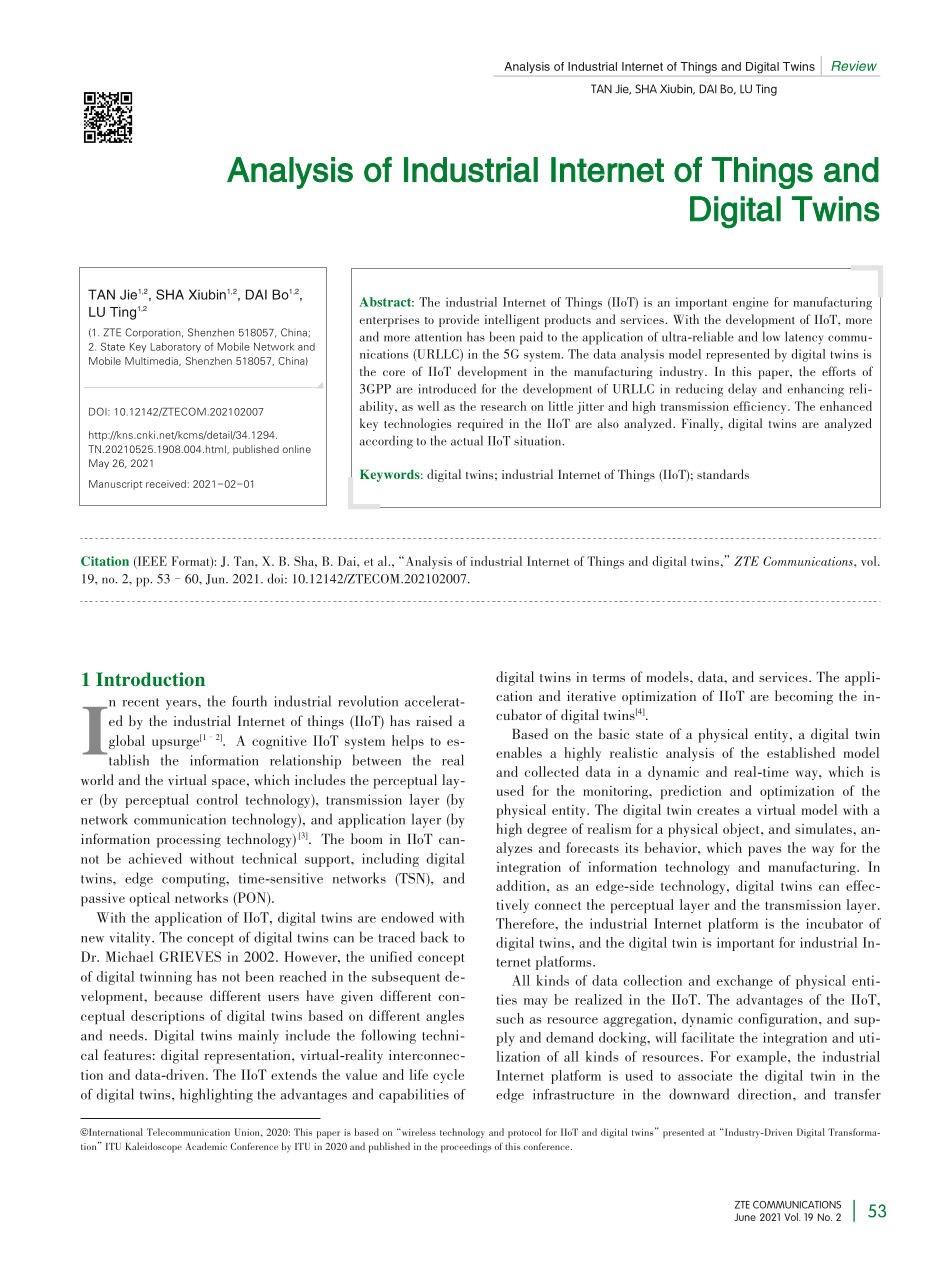 This screenshot has width=952, height=1284. I want to click on paves, so click(765, 851).
